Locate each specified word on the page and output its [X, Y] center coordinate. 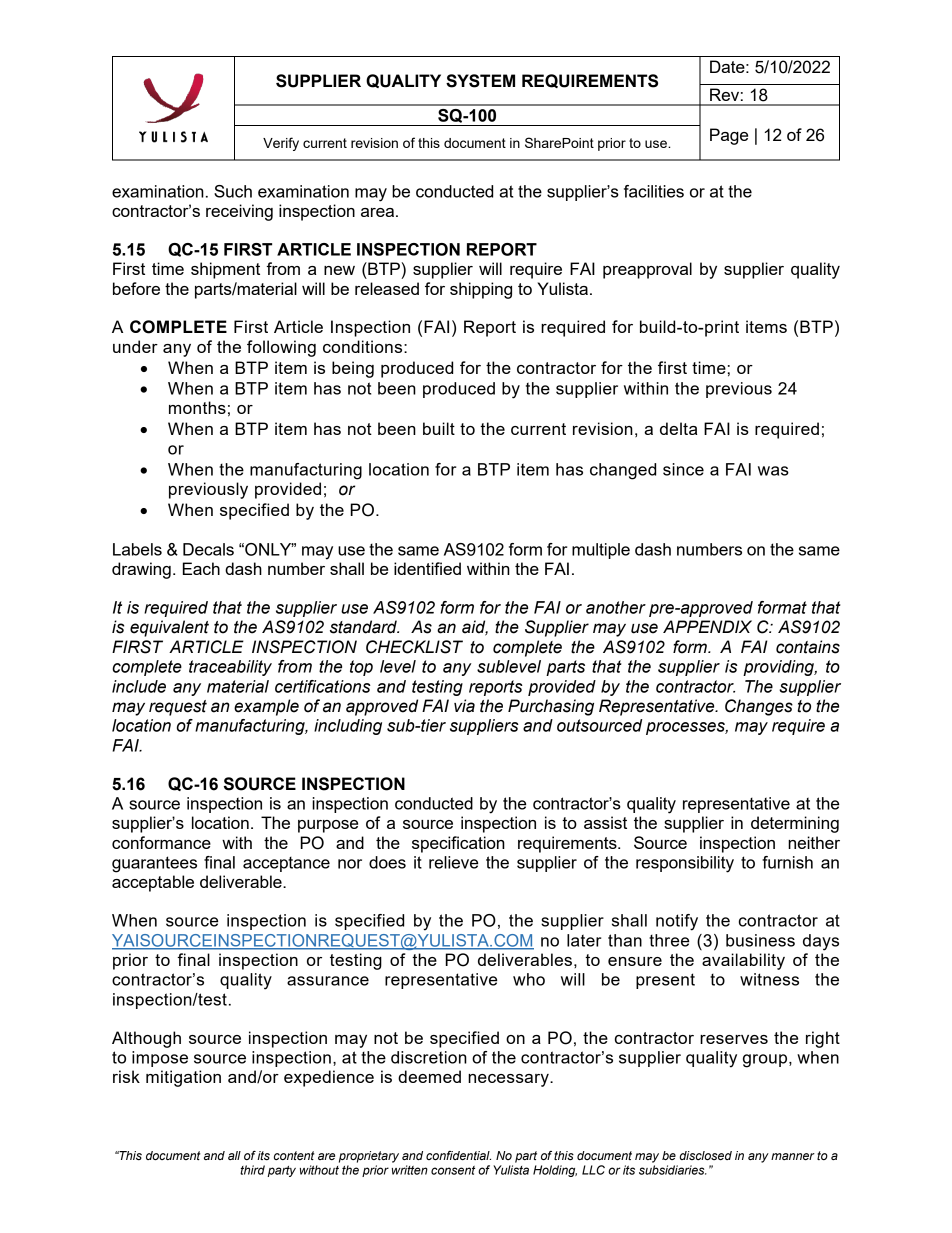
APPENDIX [707, 626]
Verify [281, 144]
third [252, 1170]
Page [729, 136]
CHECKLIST [414, 647]
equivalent [169, 628]
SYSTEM [480, 81]
